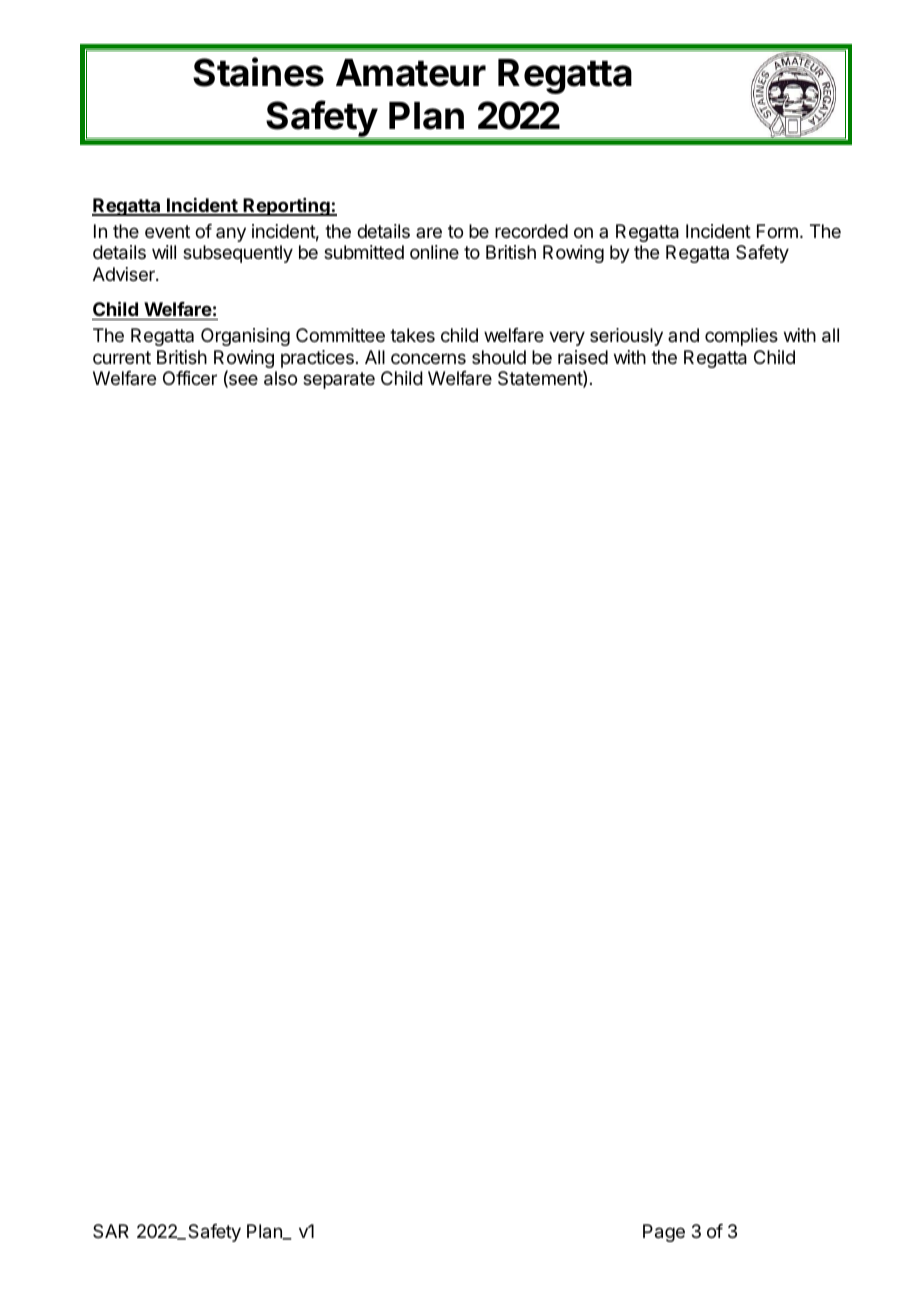  What do you see at coordinates (111, 1231) in the image?
I see `SAR` at bounding box center [111, 1231].
